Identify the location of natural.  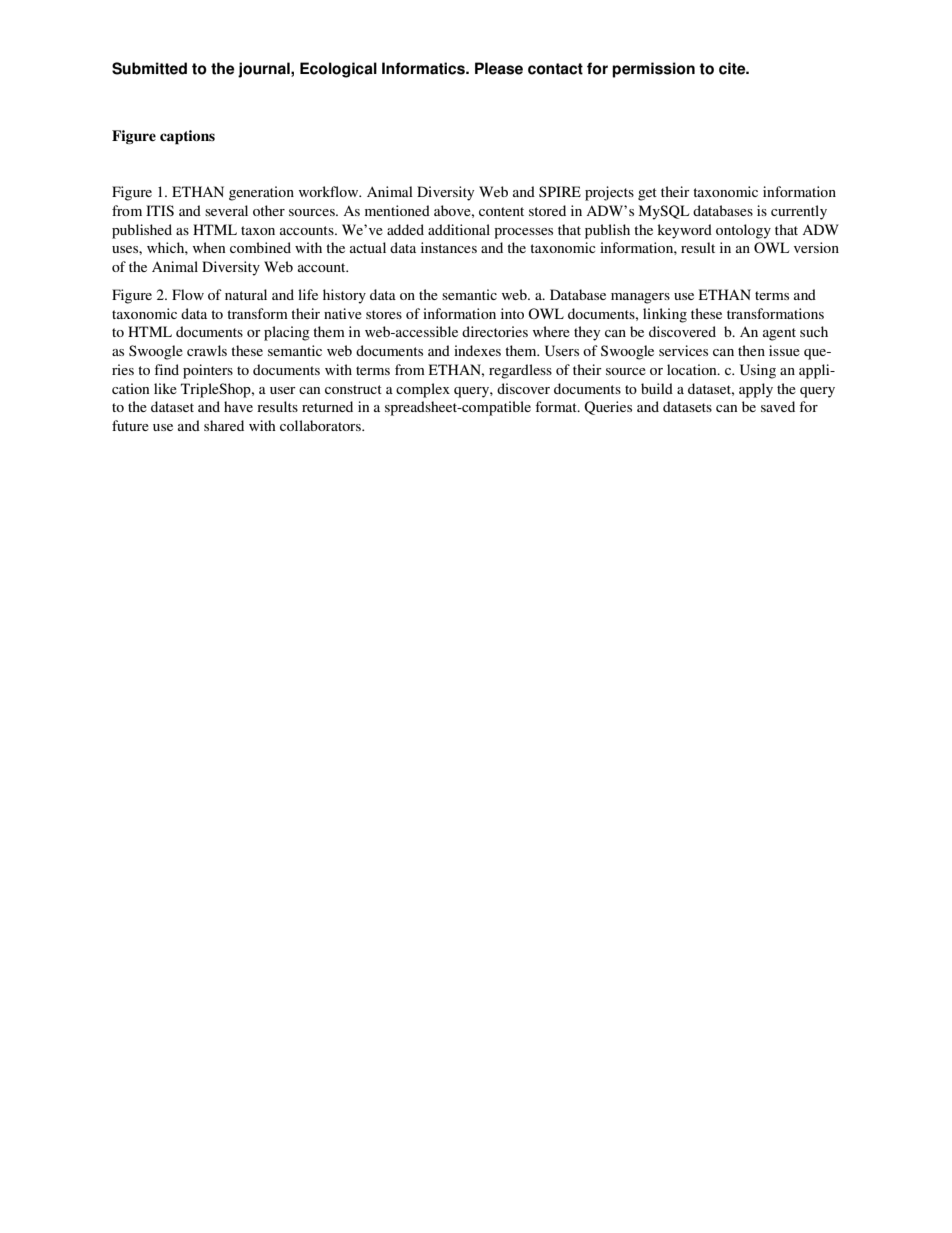
(246, 294).
